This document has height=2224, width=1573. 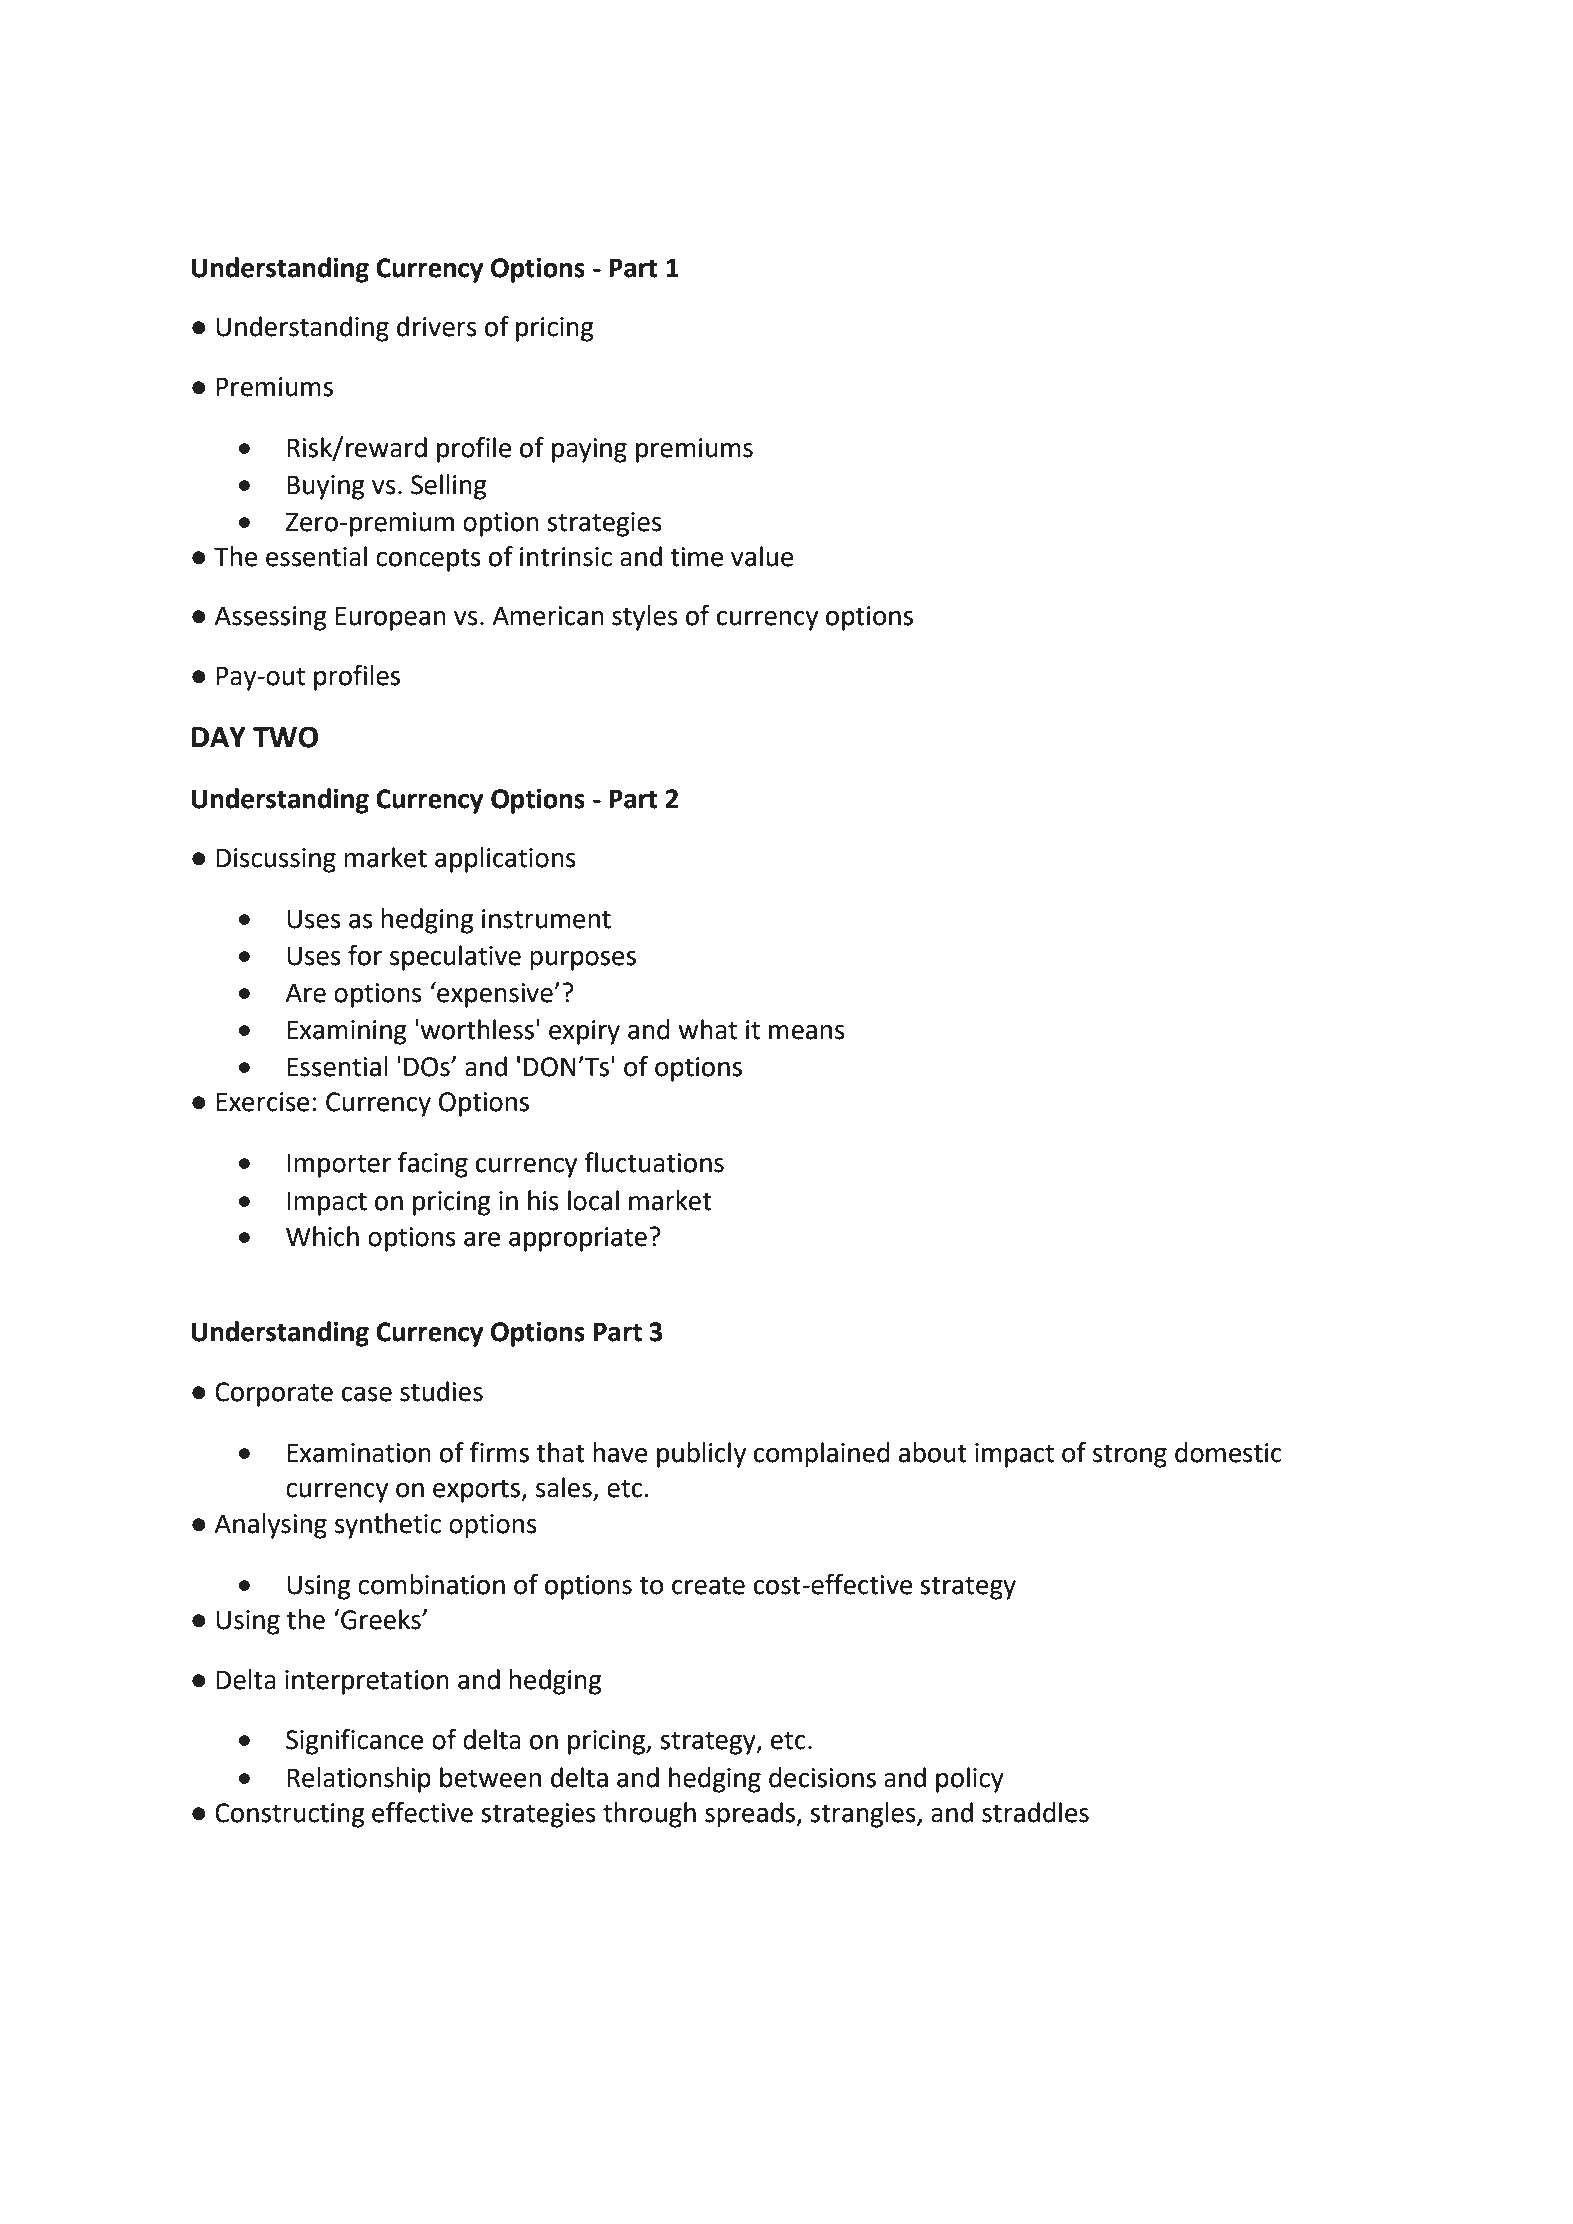 I want to click on means, so click(x=807, y=1032).
